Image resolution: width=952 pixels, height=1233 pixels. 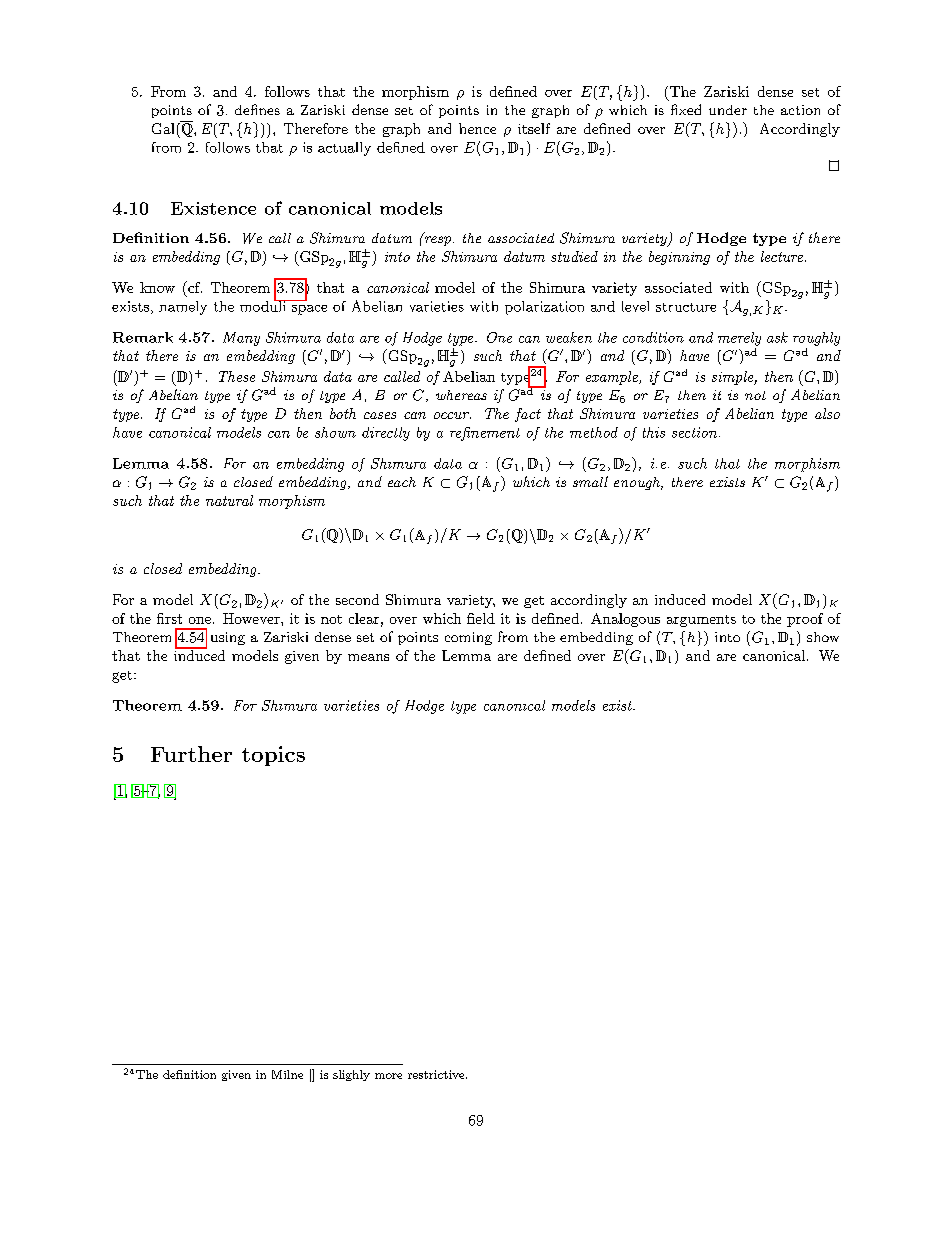 I want to click on merely, so click(x=739, y=339).
